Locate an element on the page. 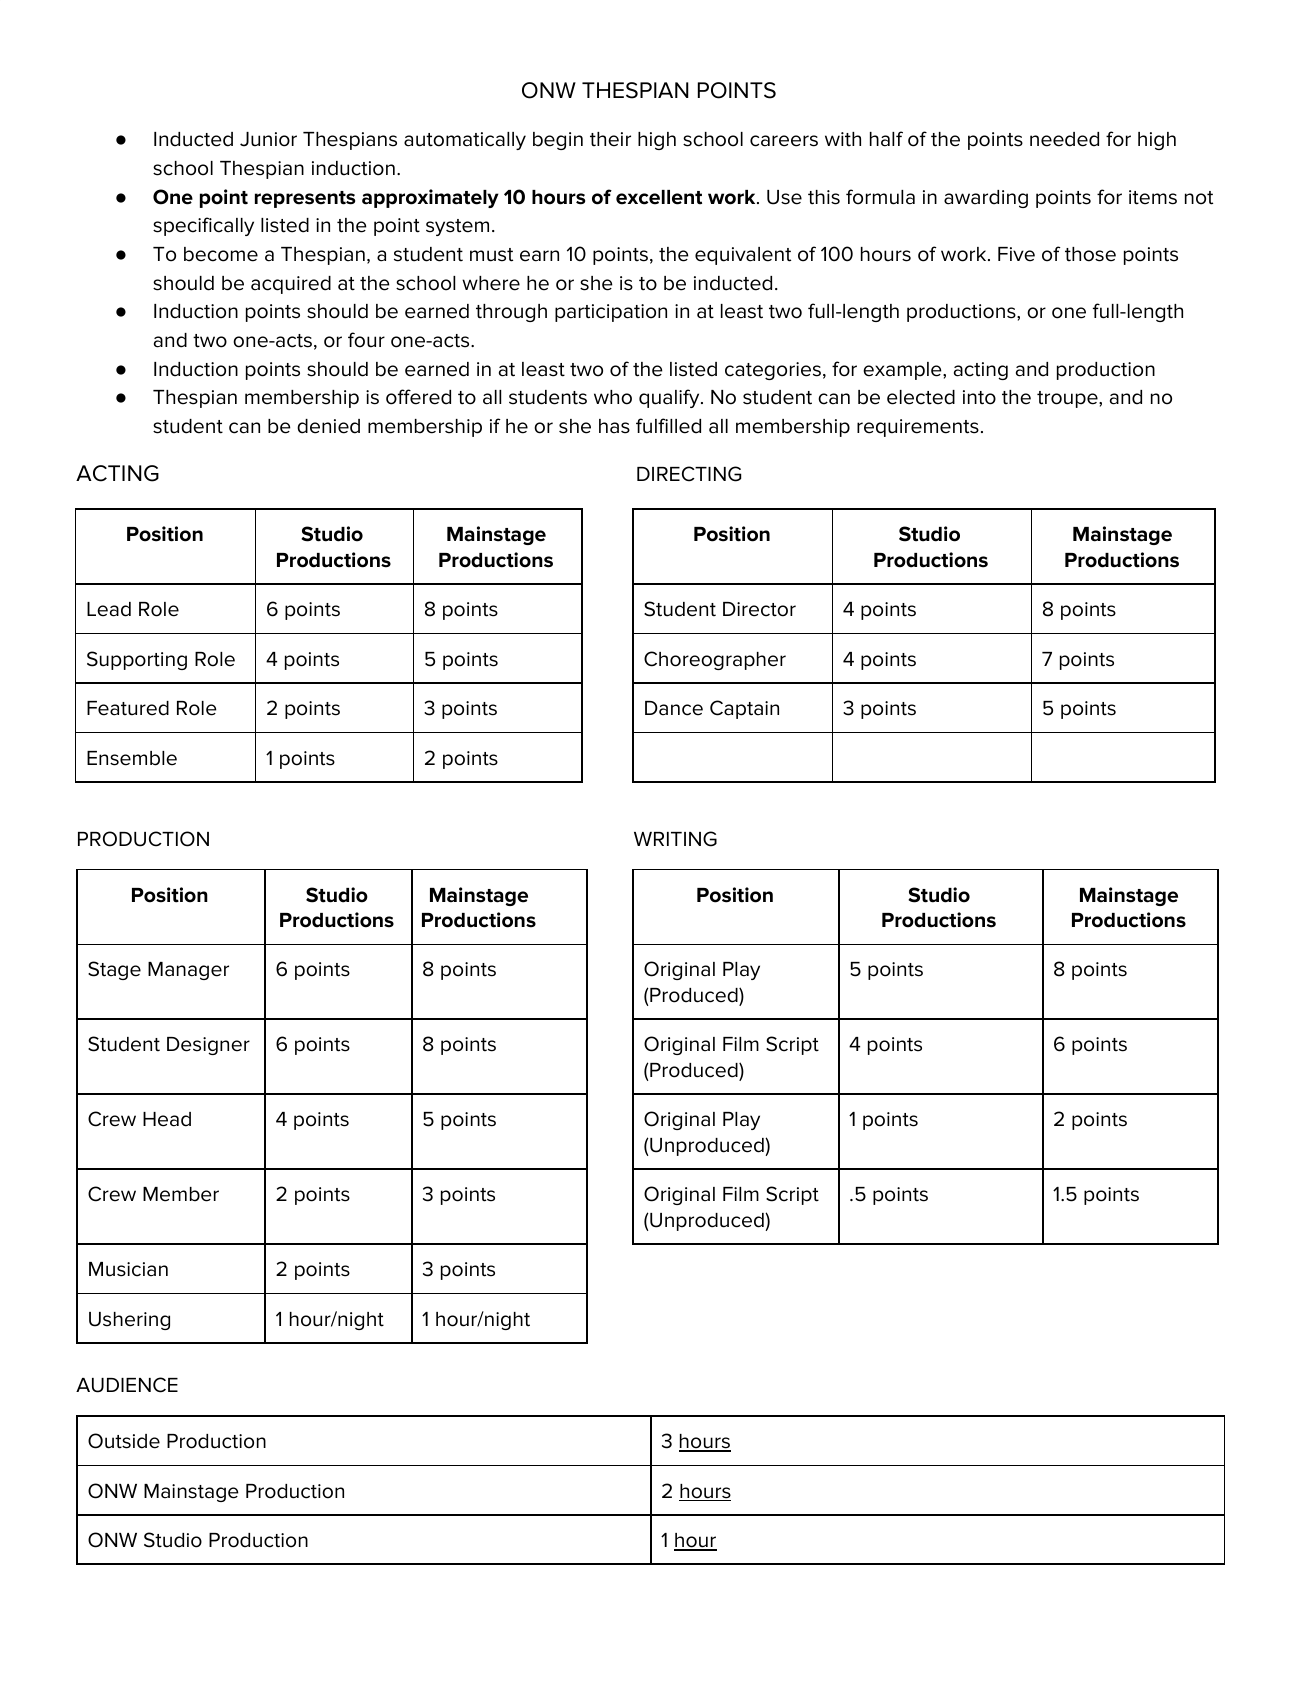 The height and width of the page is (1683, 1300). Head is located at coordinates (167, 1119).
